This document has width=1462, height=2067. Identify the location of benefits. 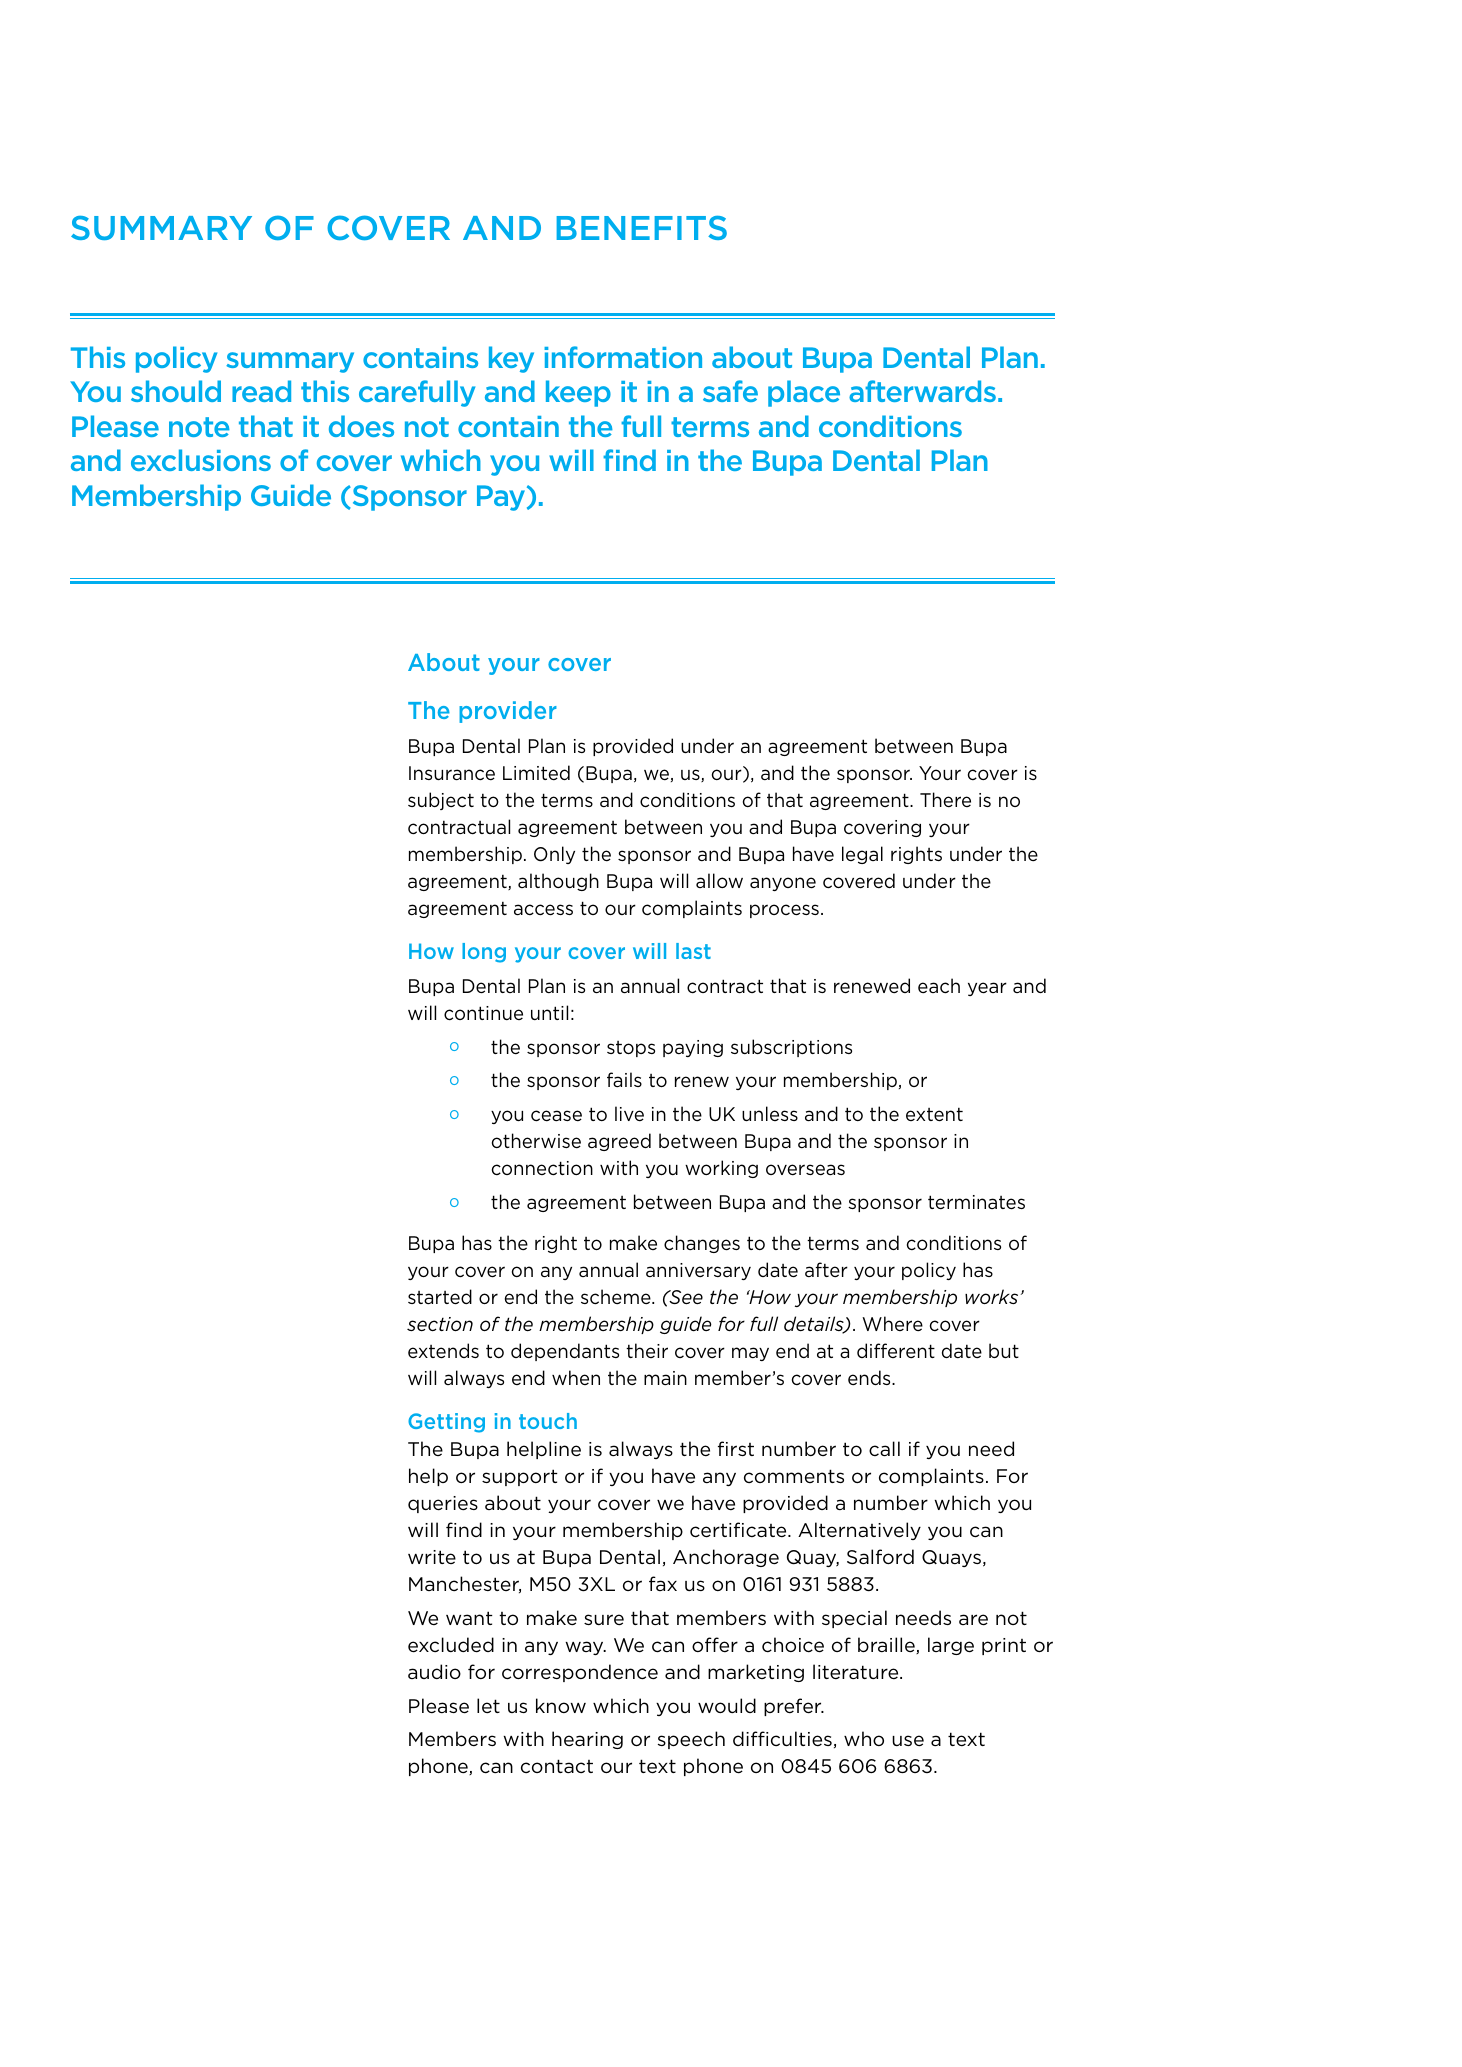
(642, 228).
